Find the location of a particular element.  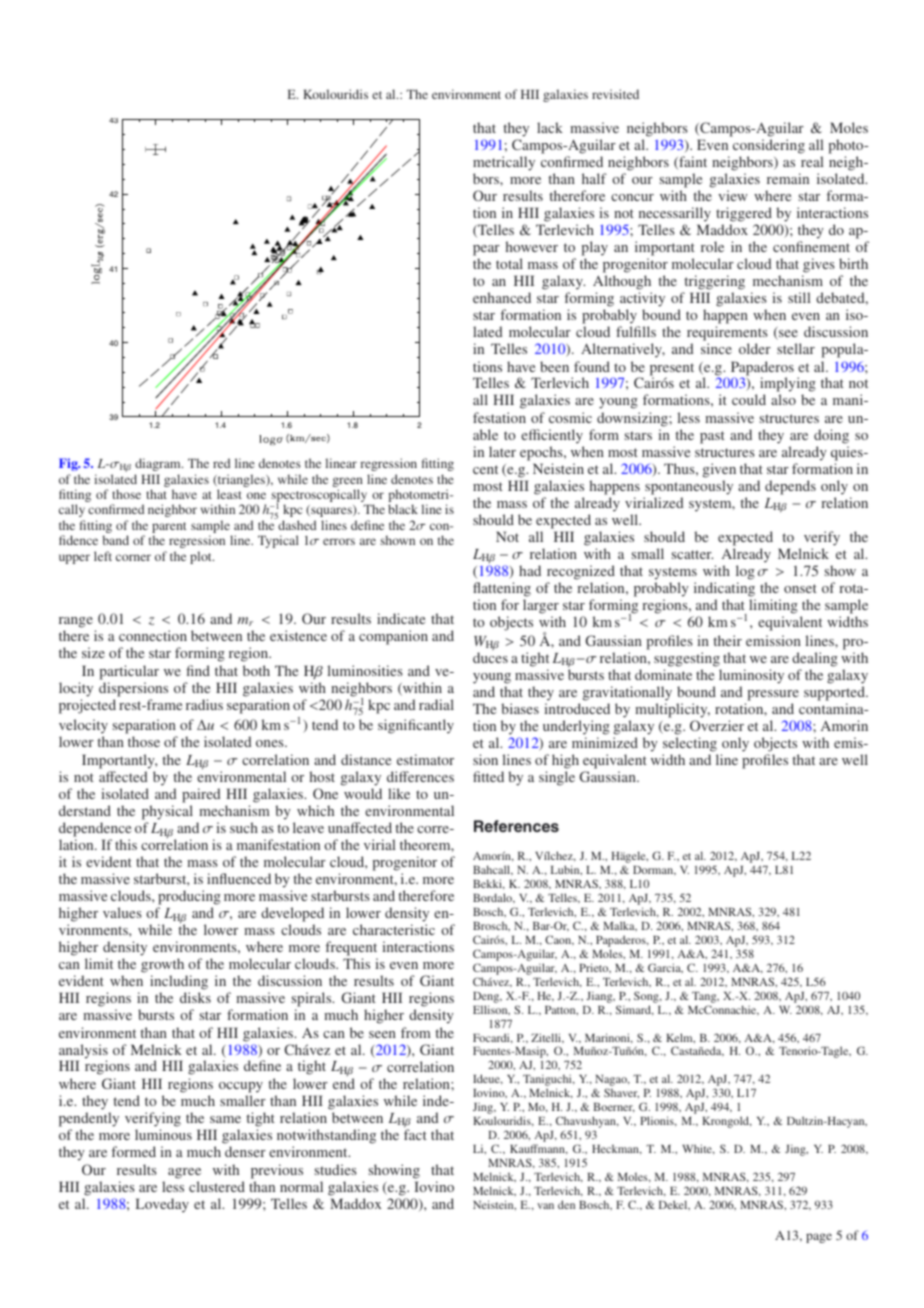

diagram is located at coordinates (159, 464).
